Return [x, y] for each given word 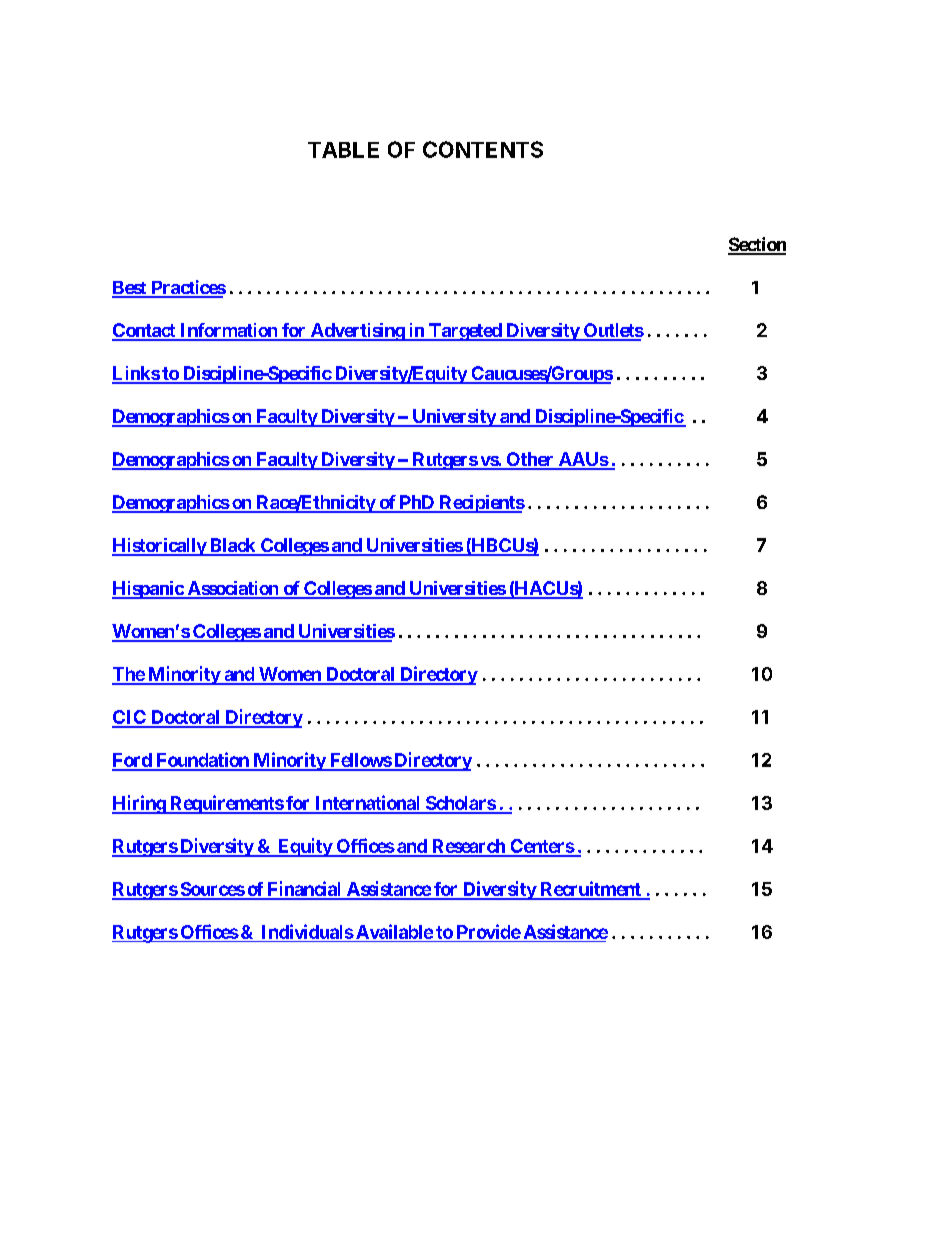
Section [757, 245]
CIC [130, 718]
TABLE [343, 150]
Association [233, 589]
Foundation [202, 761]
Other [530, 460]
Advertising [357, 332]
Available [393, 931]
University [453, 418]
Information [229, 331]
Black [233, 546]
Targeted [465, 332]
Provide [489, 931]
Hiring [139, 804]
